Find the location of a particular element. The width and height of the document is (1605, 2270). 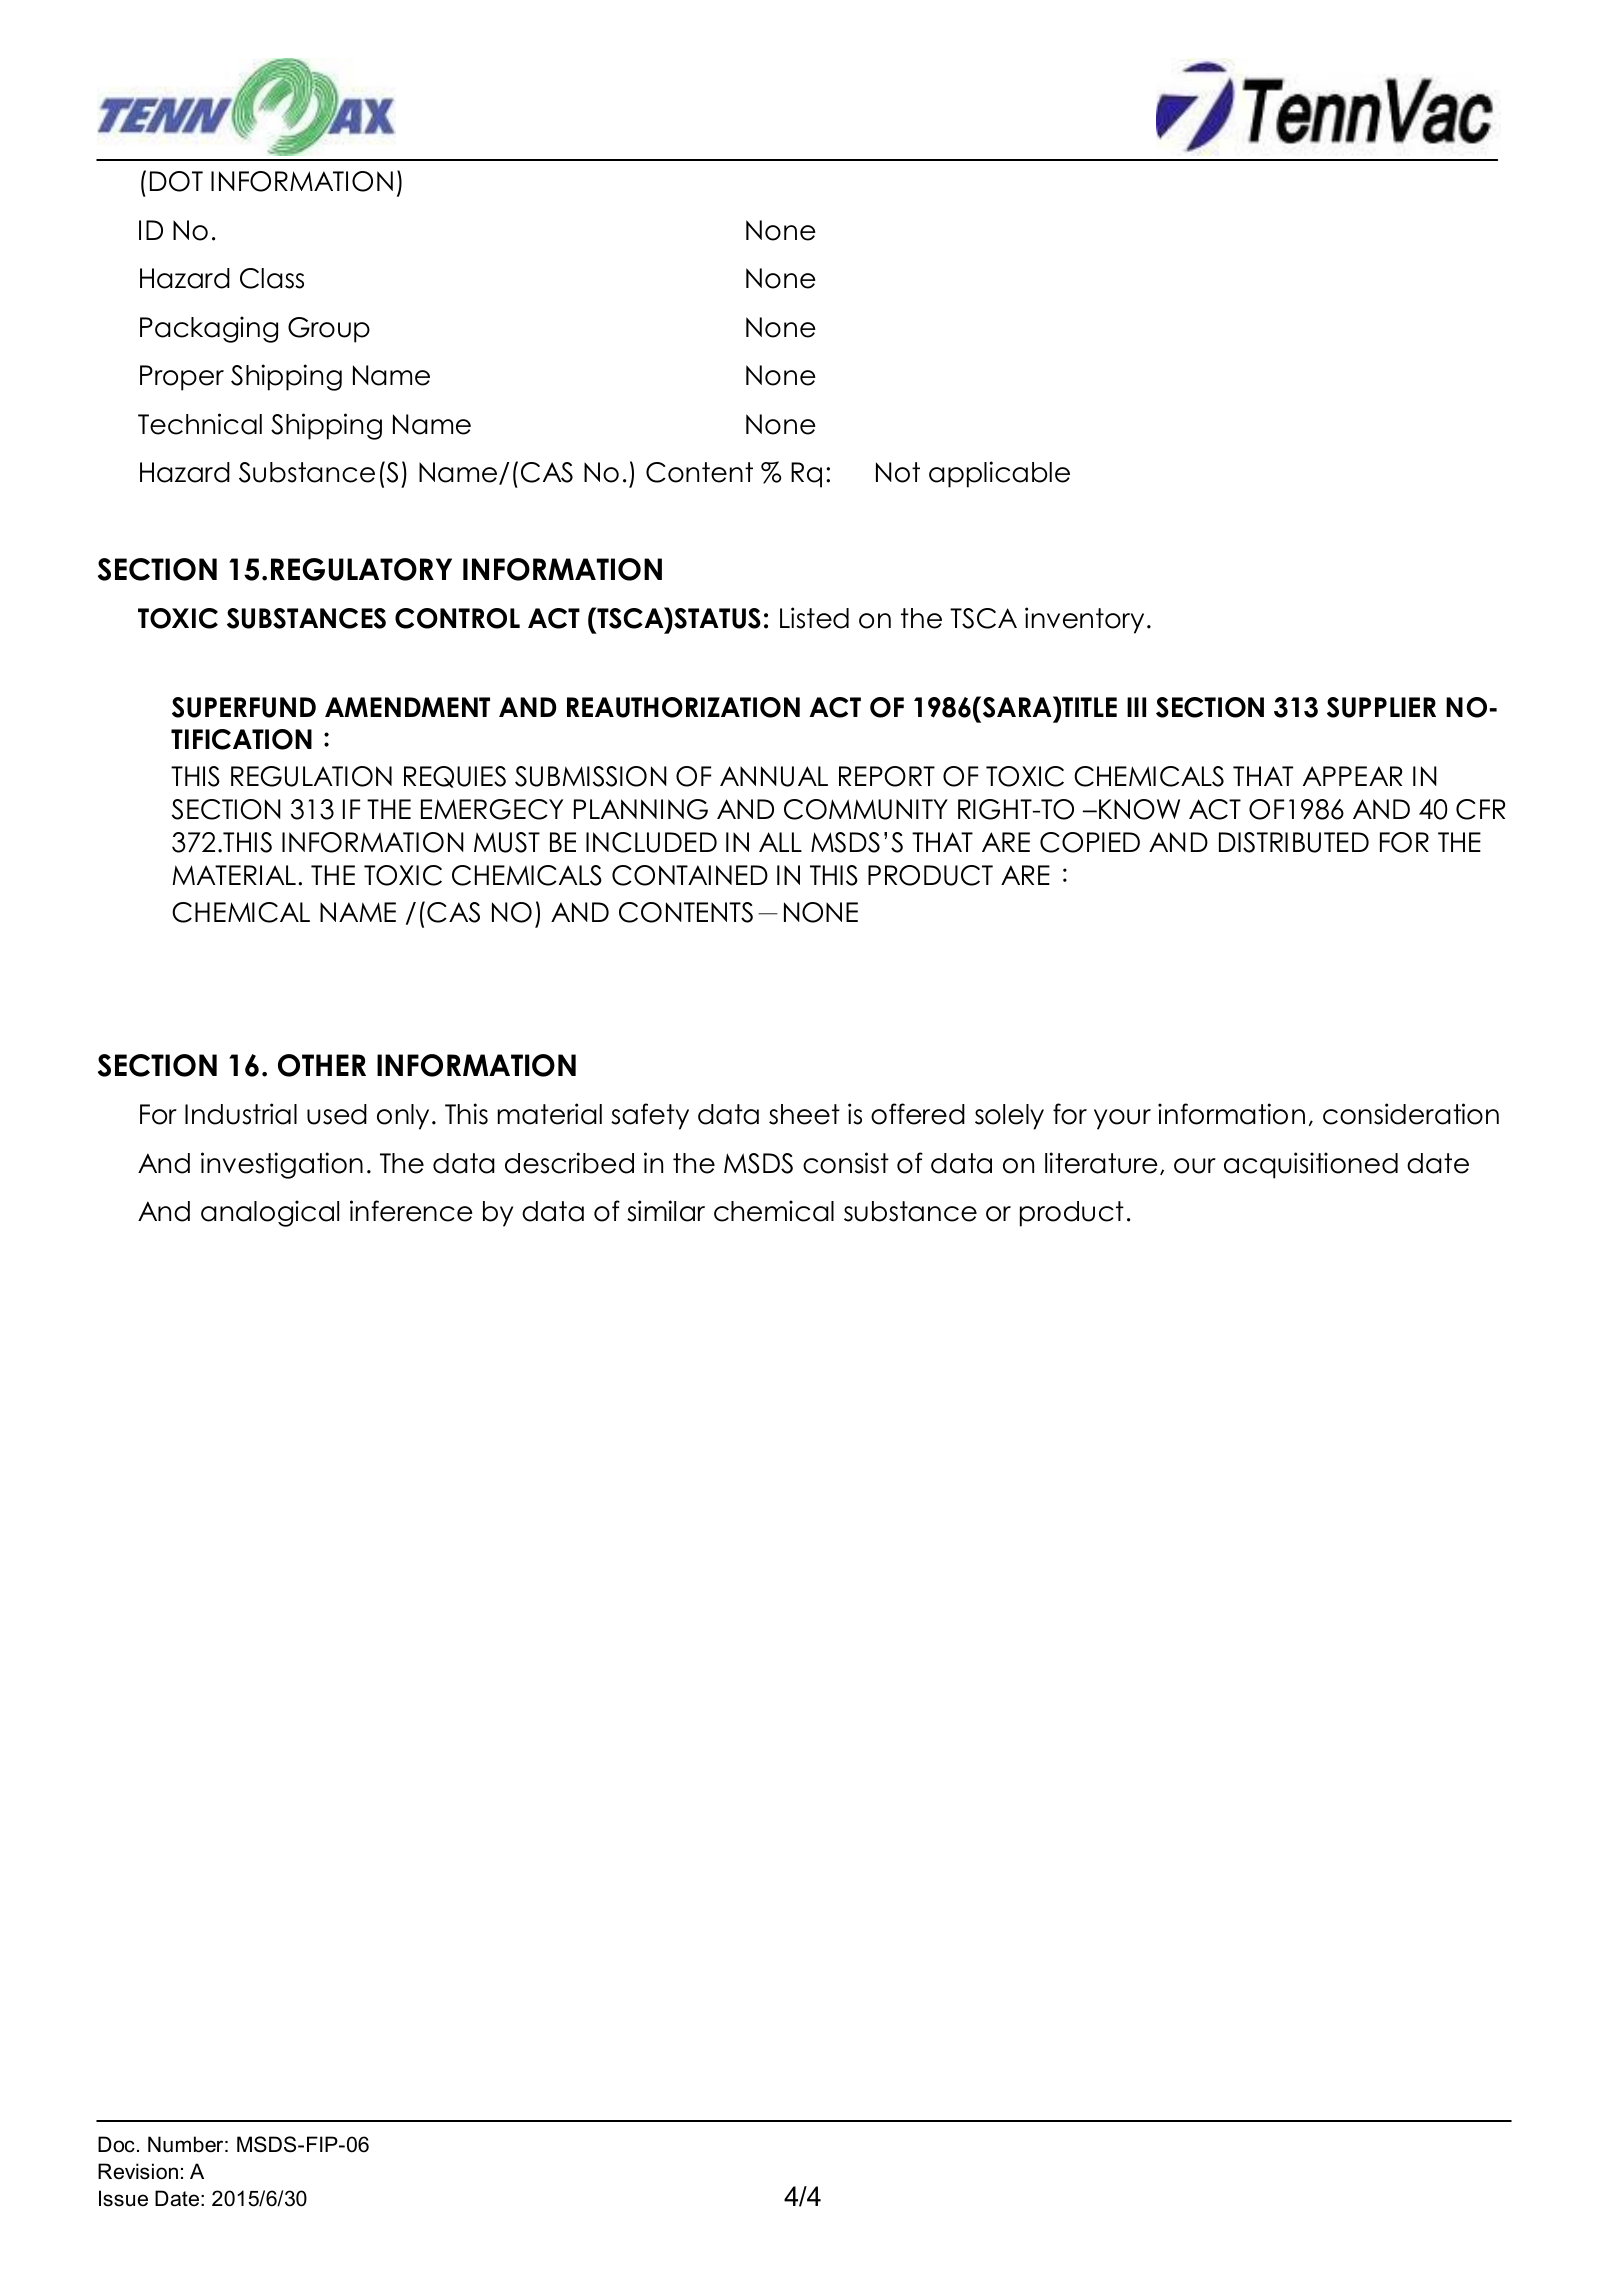

Not is located at coordinates (898, 472).
